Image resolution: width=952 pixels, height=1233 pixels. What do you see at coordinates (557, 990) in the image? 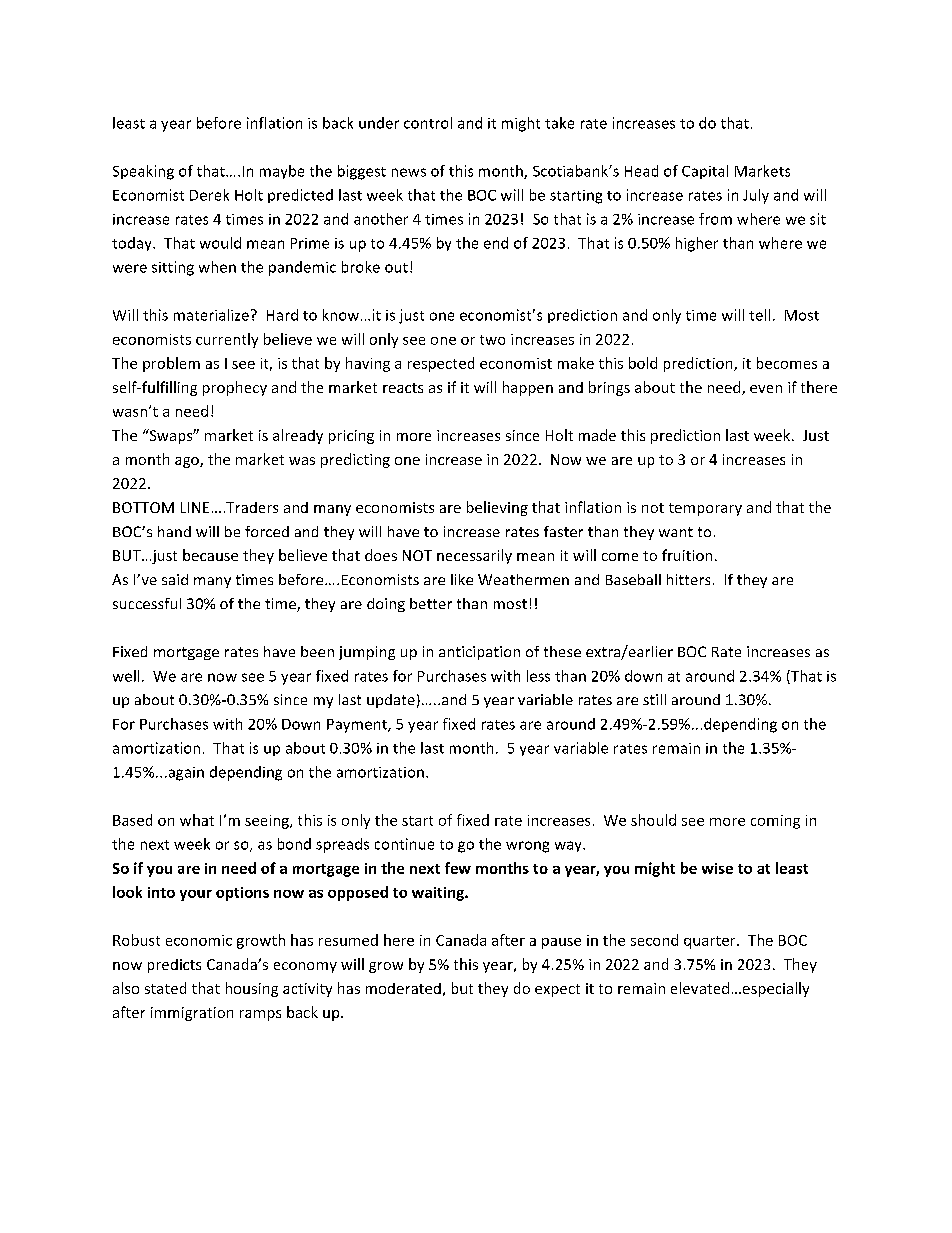
I see `expect` at bounding box center [557, 990].
